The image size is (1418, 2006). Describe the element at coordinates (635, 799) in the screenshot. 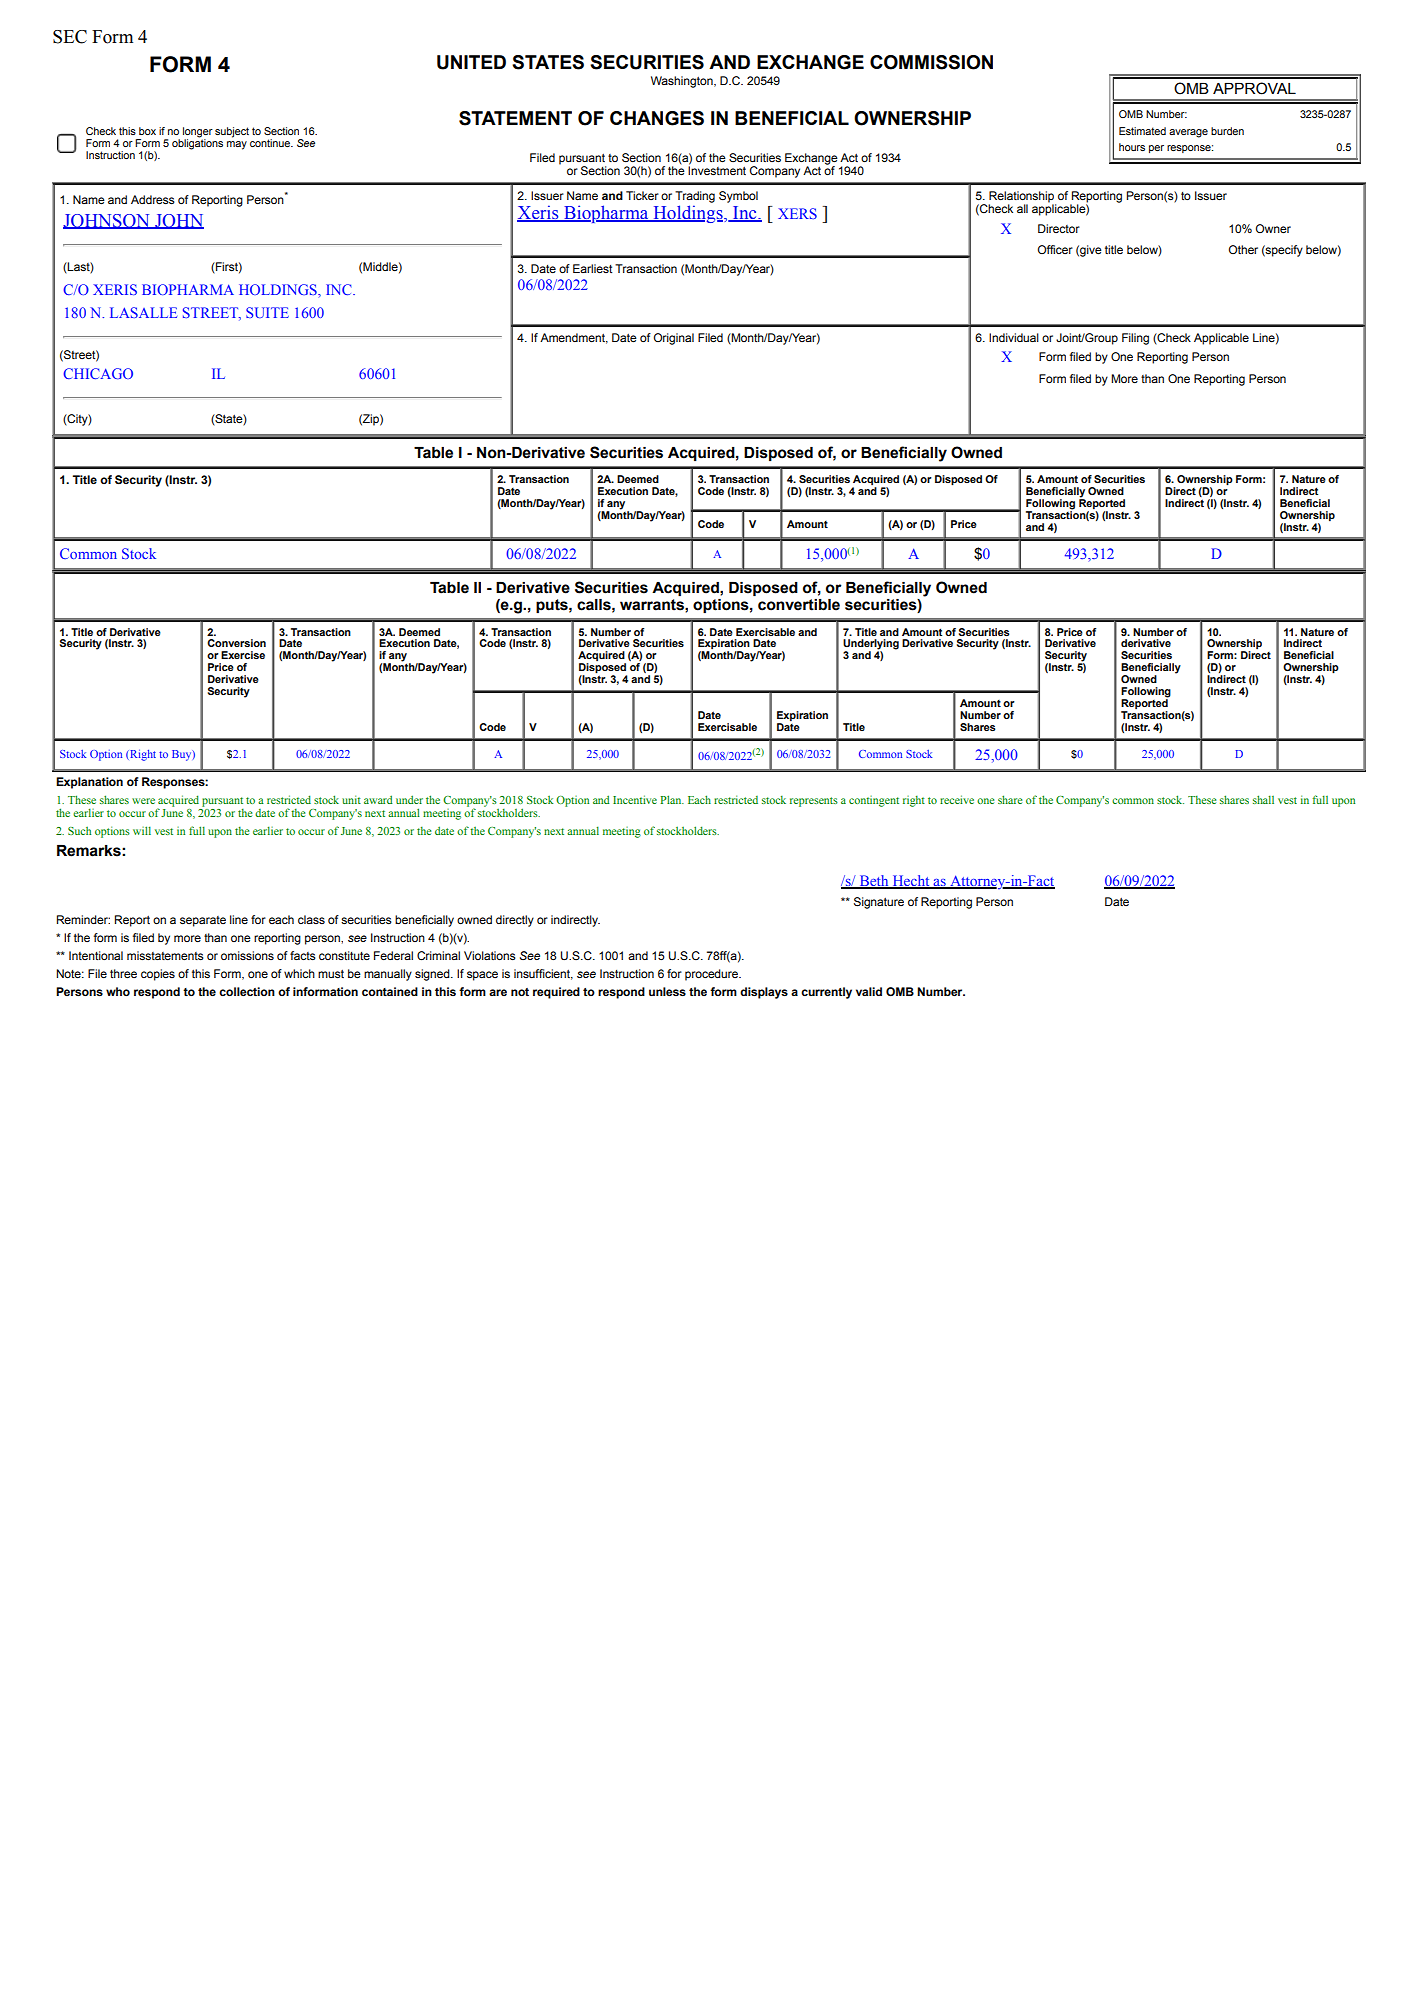

I see `Incentive` at that location.
